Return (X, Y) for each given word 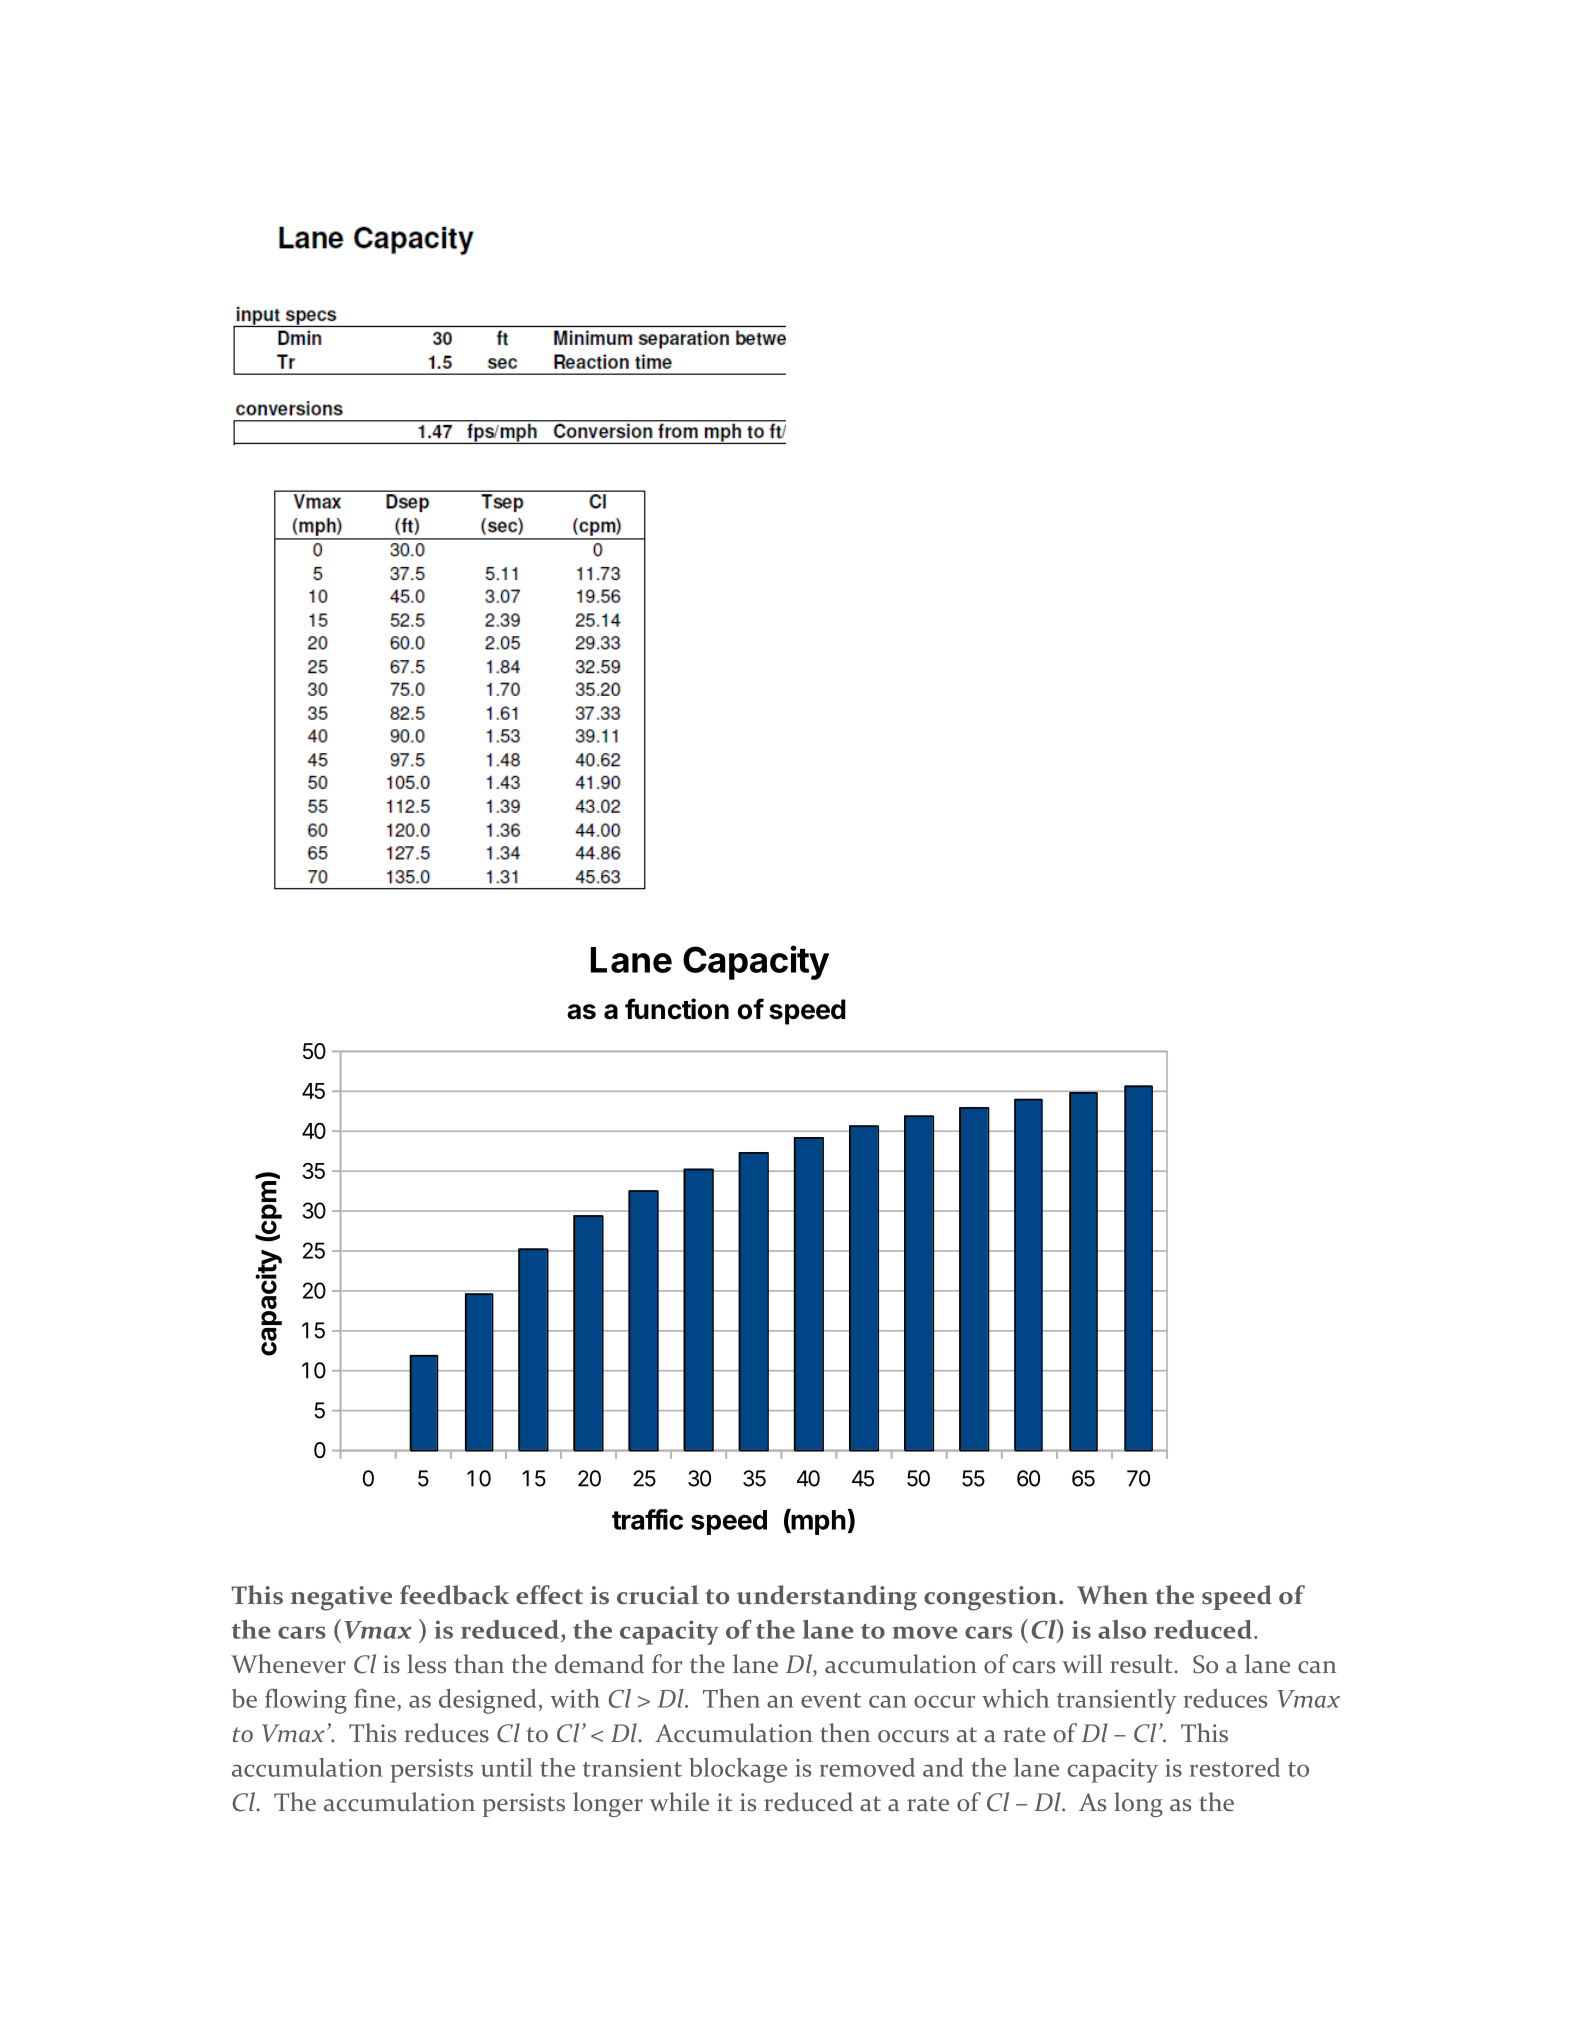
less (426, 1664)
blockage (738, 1770)
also (1122, 1629)
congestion (992, 1598)
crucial (658, 1595)
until (506, 1767)
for (667, 1664)
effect (549, 1595)
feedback (454, 1595)
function (677, 1009)
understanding (827, 1598)
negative (341, 1598)
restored (1235, 1767)
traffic (647, 1519)
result (1142, 1664)
